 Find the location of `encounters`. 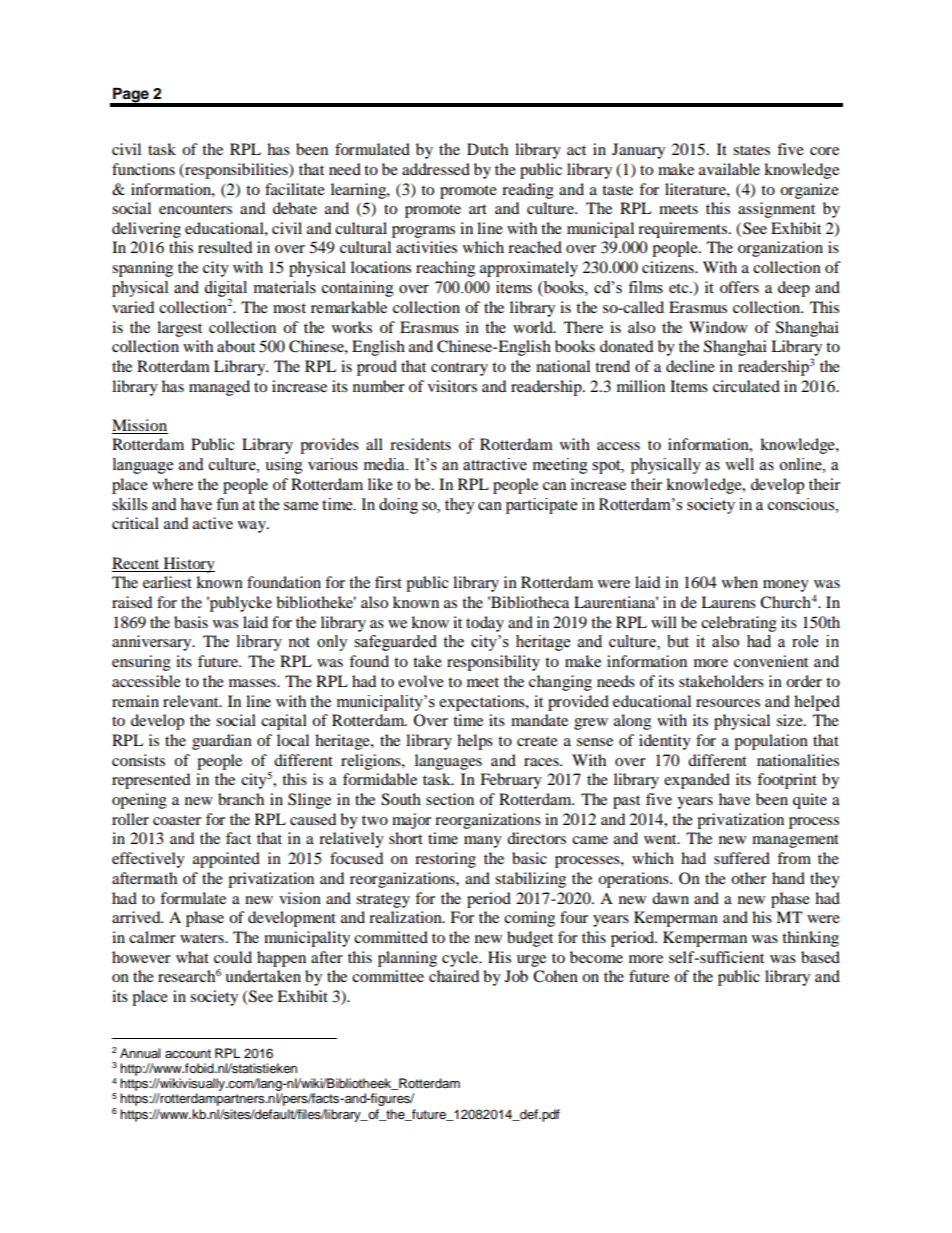

encounters is located at coordinates (195, 209).
